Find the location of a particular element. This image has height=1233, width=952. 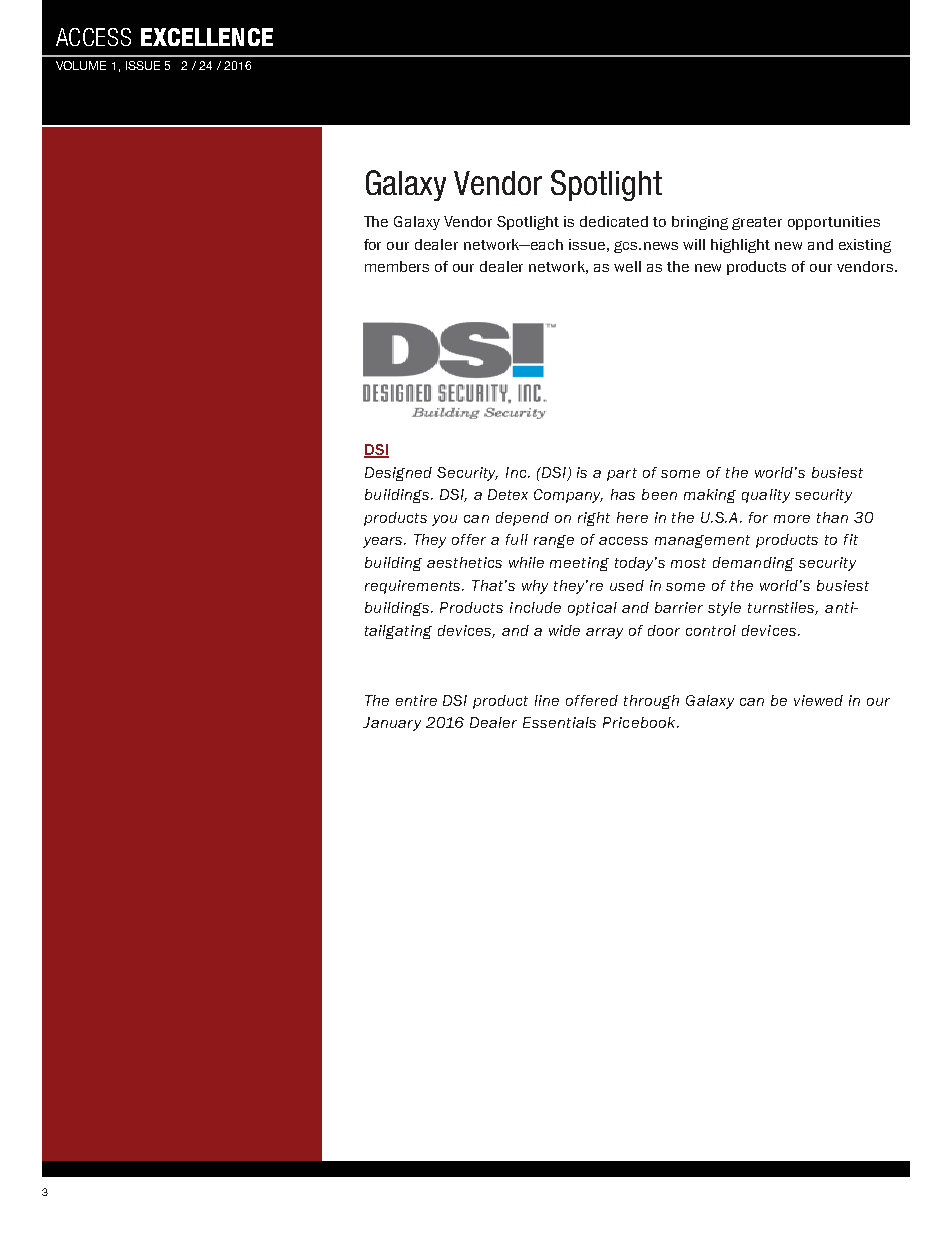

greater is located at coordinates (757, 223).
